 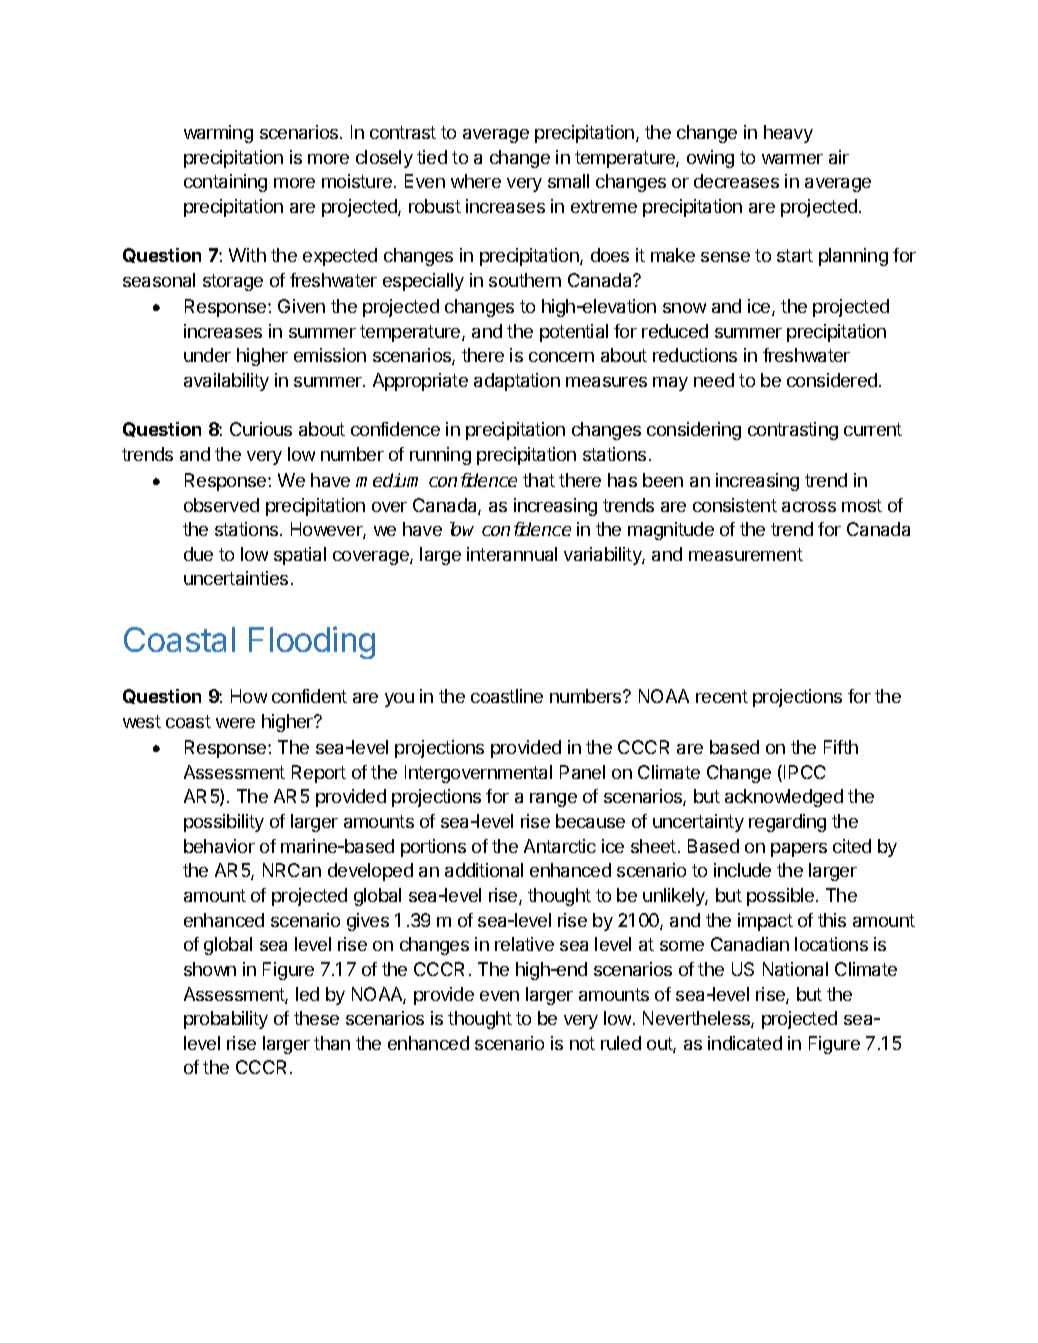 I want to click on probability, so click(x=226, y=1020).
